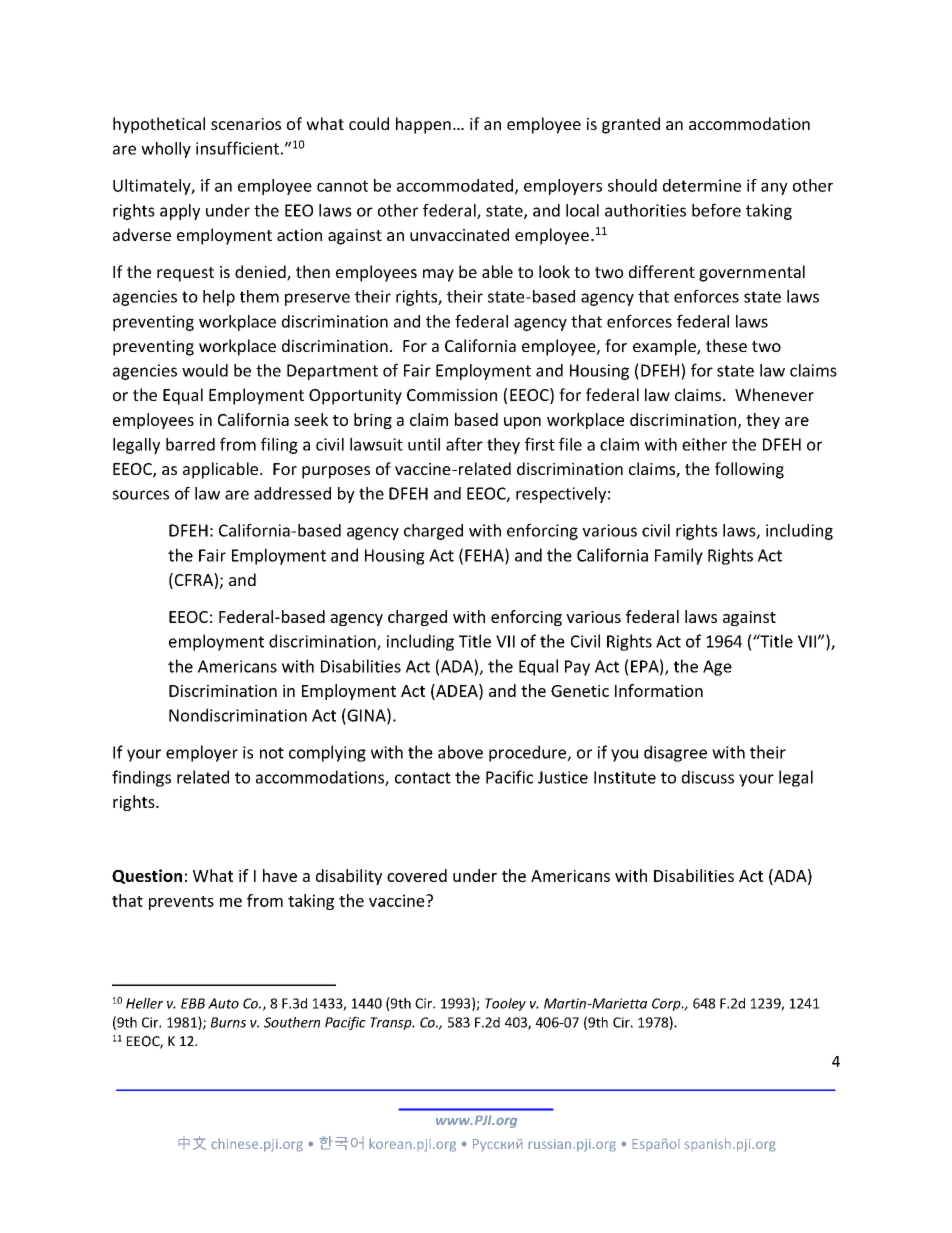 This image has height=1233, width=952. I want to click on happen, so click(423, 125).
